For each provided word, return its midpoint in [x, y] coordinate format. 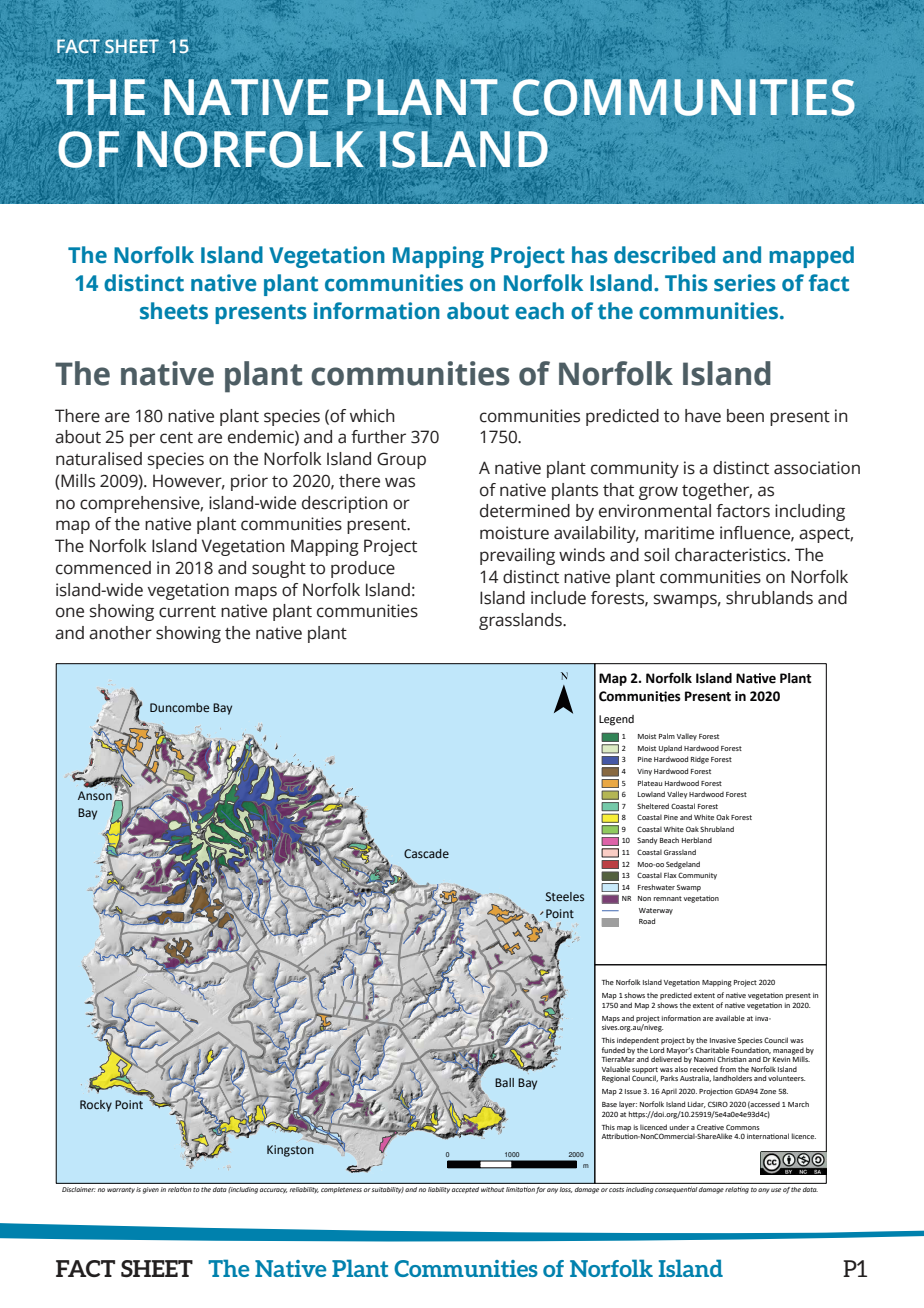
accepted [465, 1190]
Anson [95, 795]
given [151, 1190]
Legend [616, 720]
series [745, 283]
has [590, 255]
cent [176, 438]
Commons [742, 1127]
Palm [667, 736]
